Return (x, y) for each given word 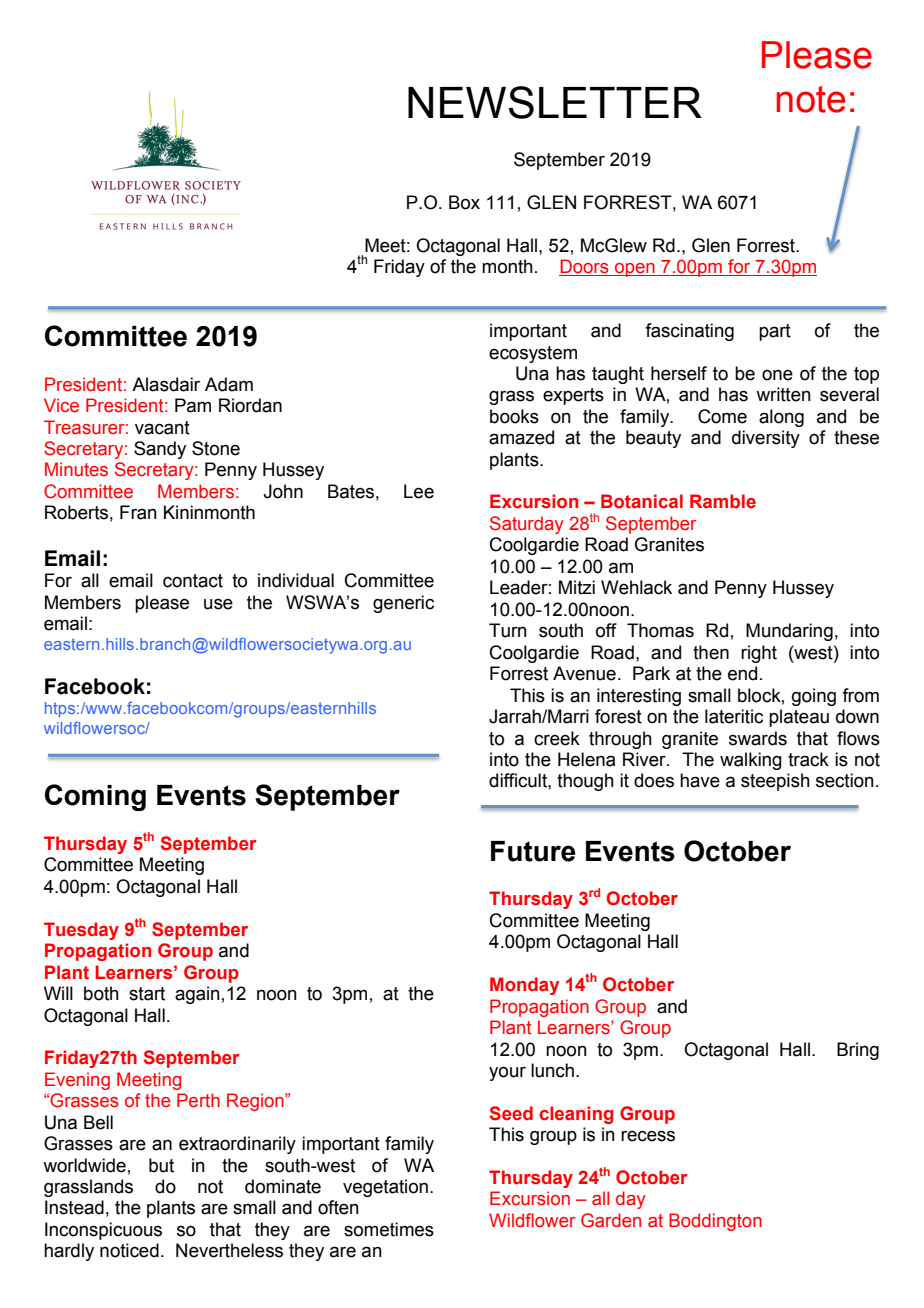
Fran (138, 512)
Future (533, 851)
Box (464, 202)
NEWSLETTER (555, 102)
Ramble (723, 501)
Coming (95, 797)
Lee (419, 491)
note (810, 99)
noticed (129, 1250)
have (700, 780)
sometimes (389, 1229)
